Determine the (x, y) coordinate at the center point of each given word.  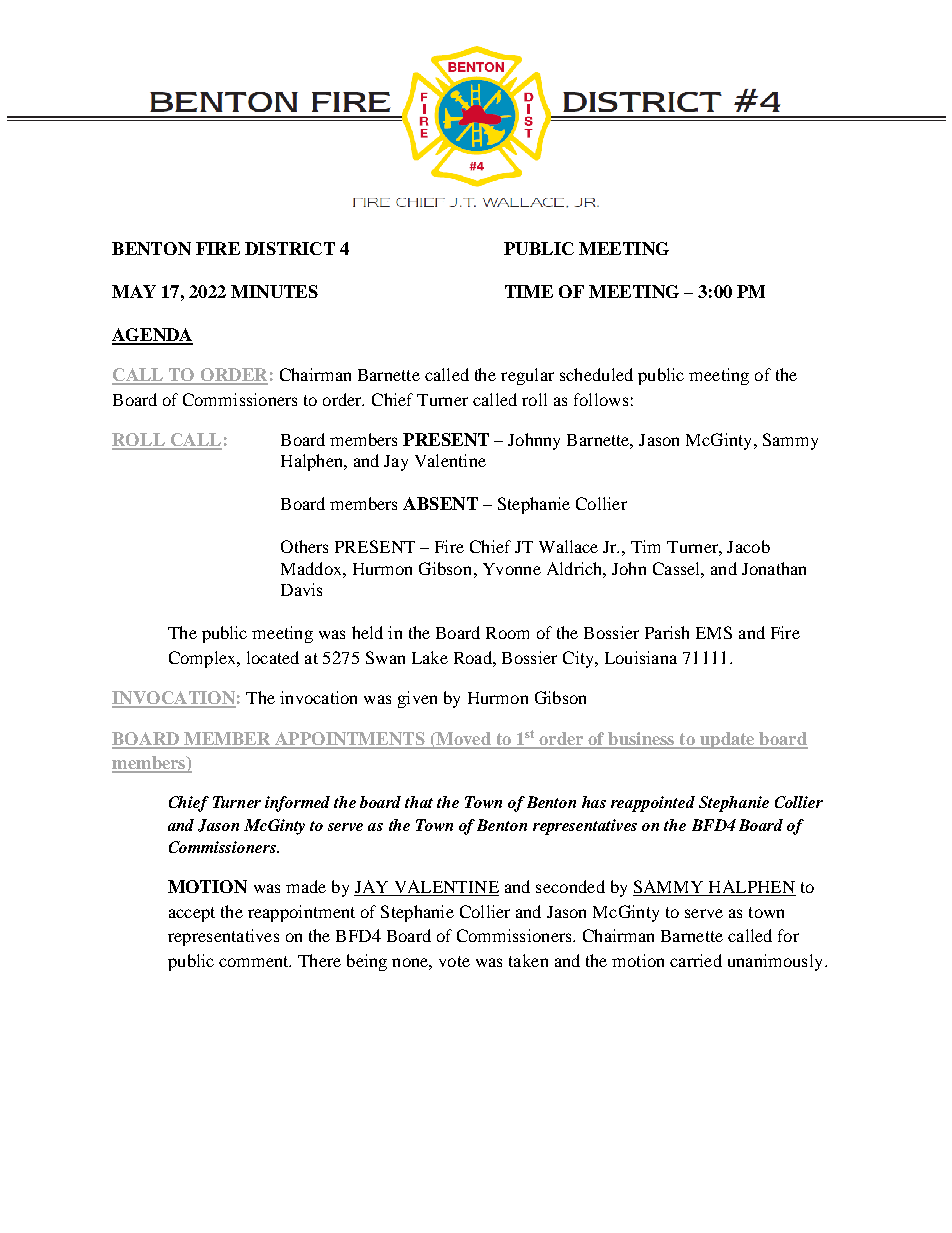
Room (507, 633)
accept (192, 914)
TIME (529, 291)
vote (454, 961)
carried (696, 960)
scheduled (596, 374)
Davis (301, 589)
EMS (714, 632)
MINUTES (274, 291)
